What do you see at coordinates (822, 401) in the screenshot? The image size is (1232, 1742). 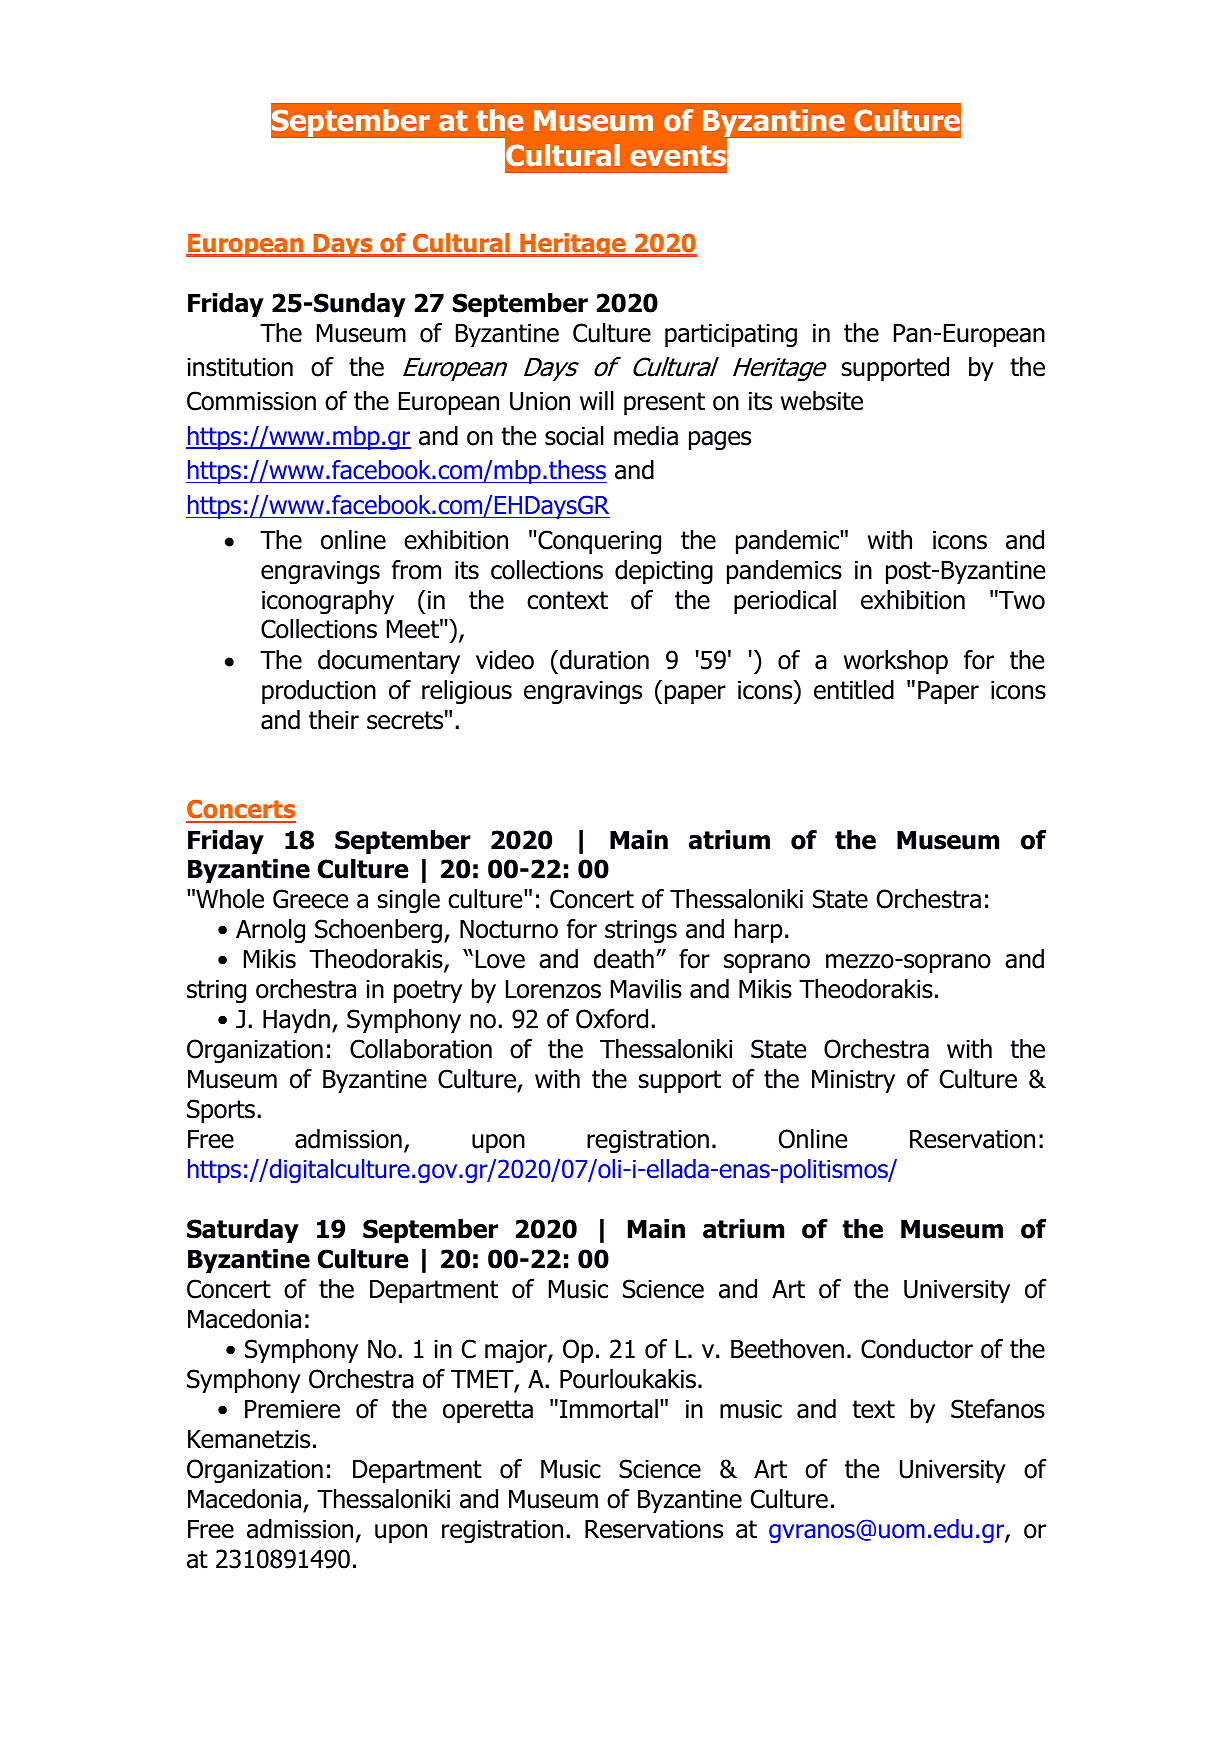 I see `website` at bounding box center [822, 401].
